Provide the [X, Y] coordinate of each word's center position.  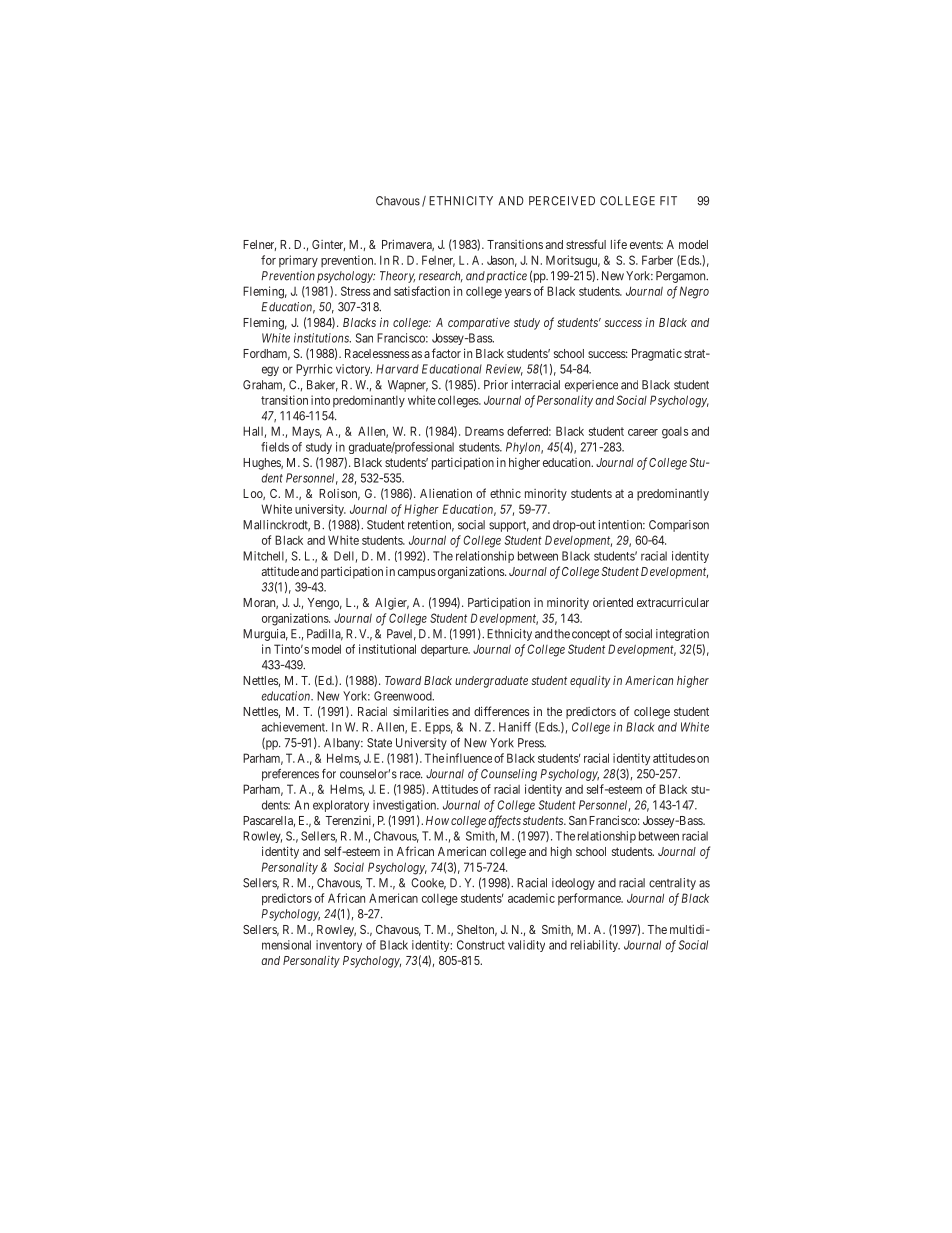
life [619, 244]
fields [275, 447]
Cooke [428, 884]
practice [506, 277]
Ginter [328, 245]
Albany [343, 744]
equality [590, 682]
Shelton [477, 930]
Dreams [484, 431]
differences [501, 711]
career [643, 432]
